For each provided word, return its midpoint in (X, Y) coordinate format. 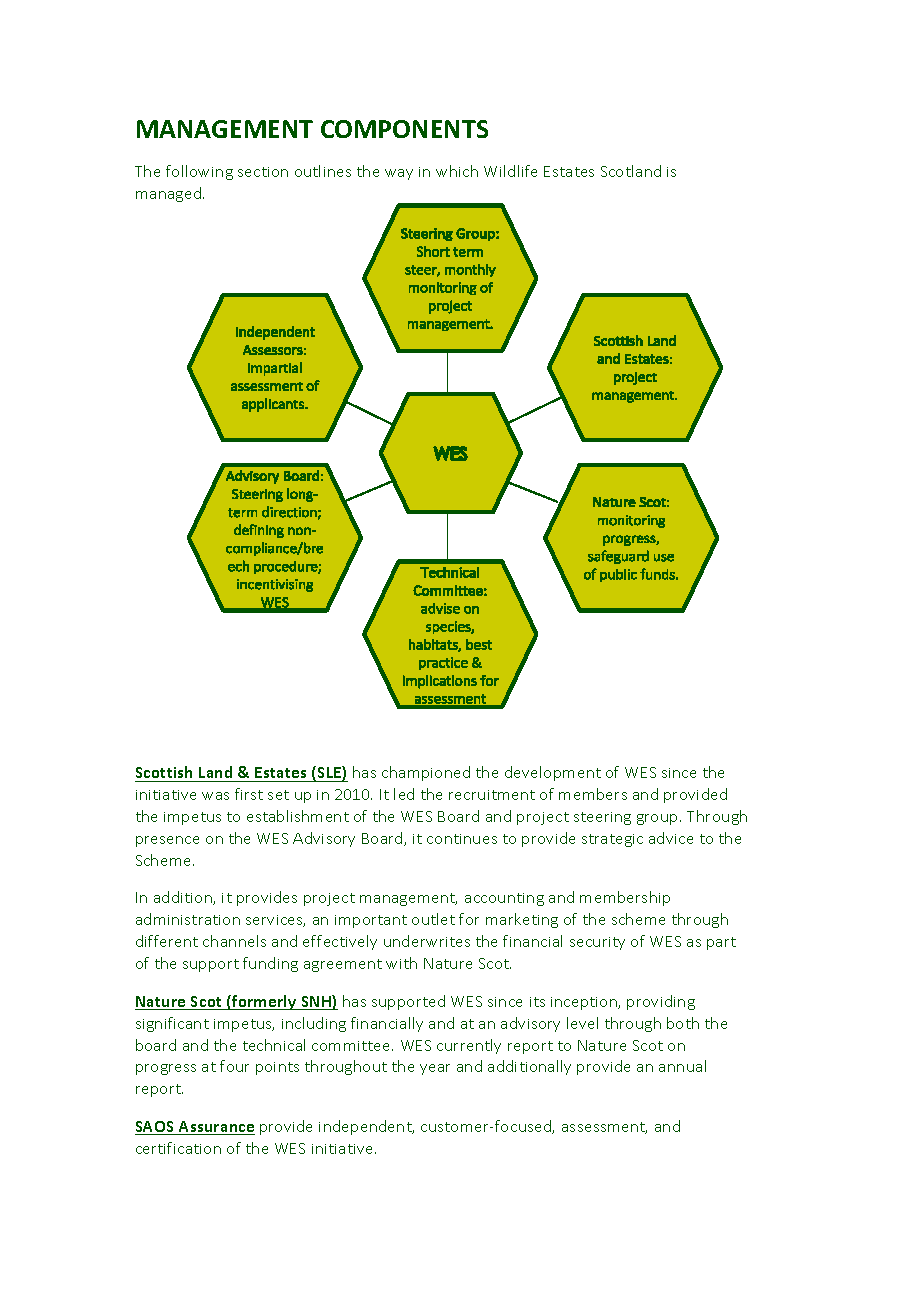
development (553, 773)
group (659, 819)
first (249, 794)
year (435, 1069)
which (457, 171)
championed (426, 773)
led (404, 794)
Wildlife (510, 171)
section (263, 172)
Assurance (216, 1128)
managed (170, 194)
